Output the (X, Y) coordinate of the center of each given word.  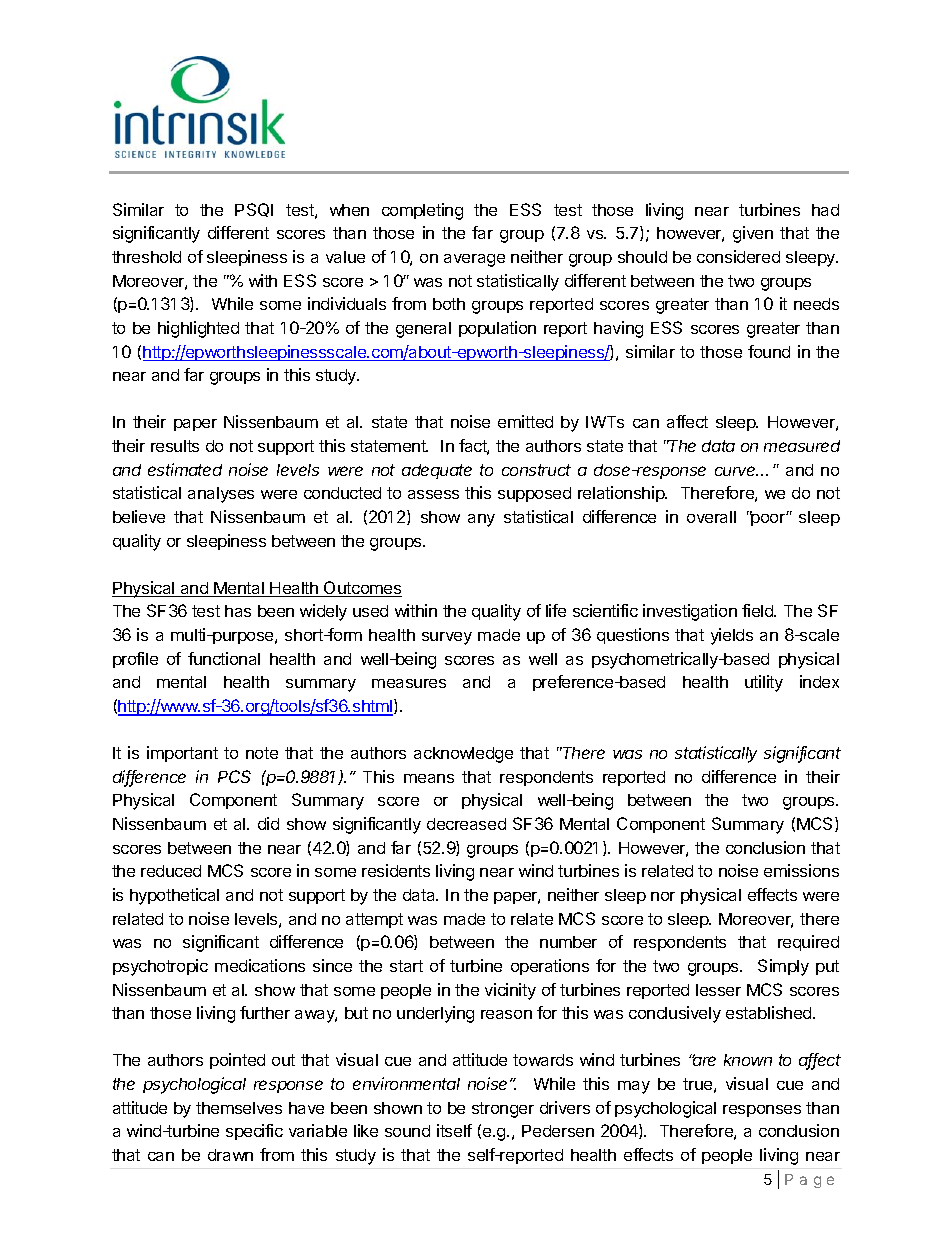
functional (224, 658)
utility (764, 683)
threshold (146, 257)
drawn (230, 1155)
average (474, 260)
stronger (503, 1110)
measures (409, 683)
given (753, 234)
